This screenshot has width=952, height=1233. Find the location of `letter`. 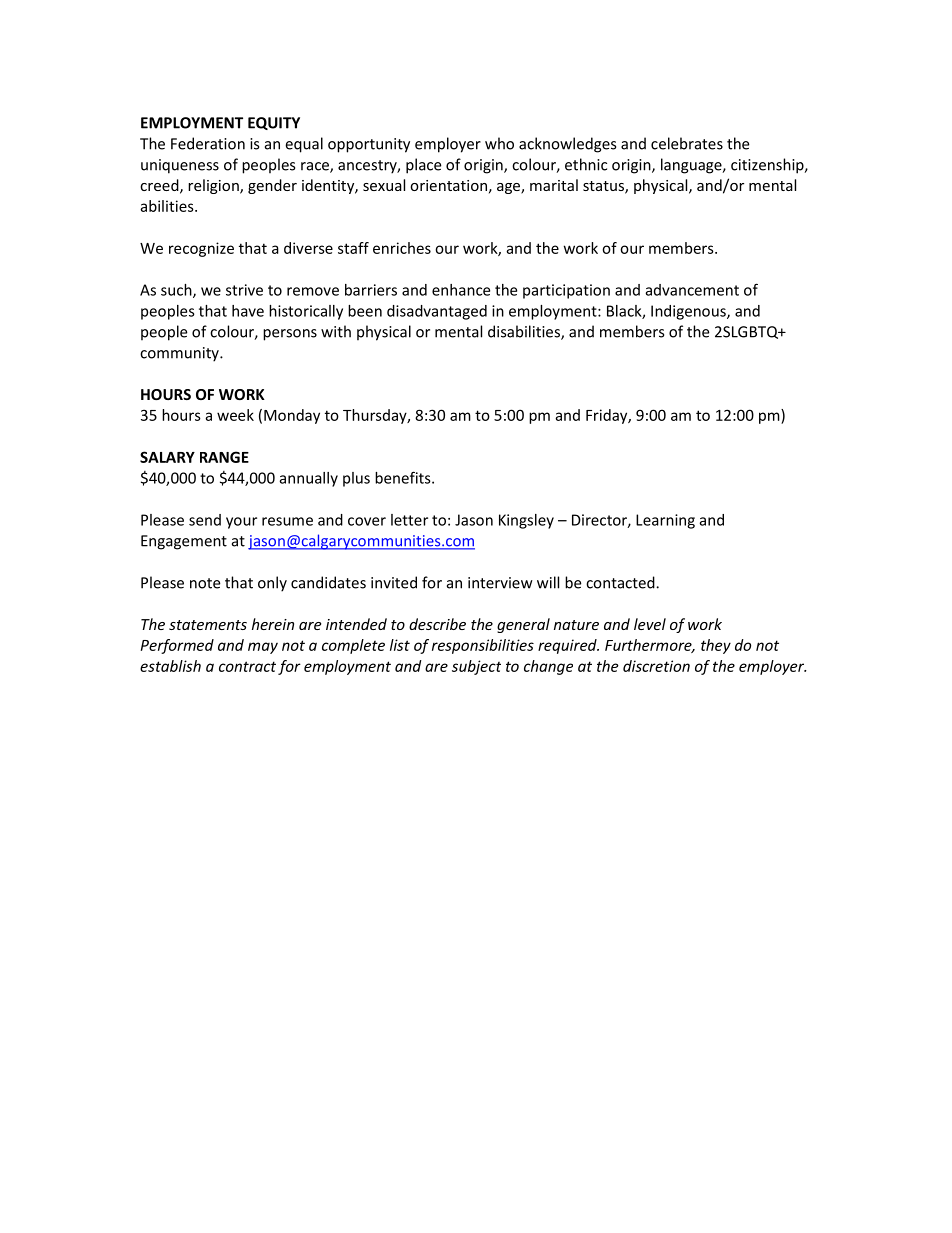

letter is located at coordinates (409, 520).
